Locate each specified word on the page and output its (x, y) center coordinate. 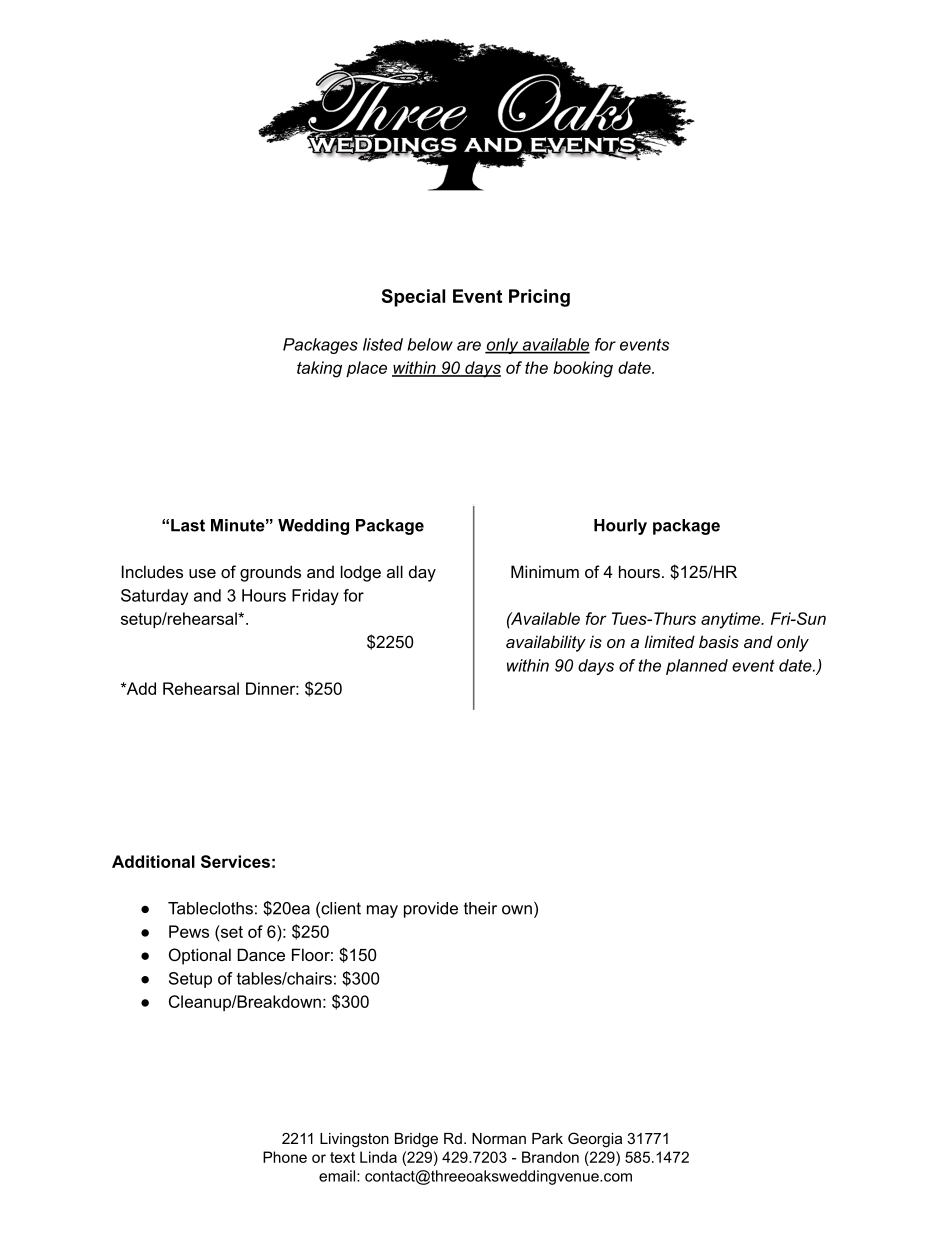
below (430, 344)
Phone (285, 1157)
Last (188, 525)
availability (546, 643)
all (395, 571)
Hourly (620, 527)
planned (697, 667)
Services (235, 861)
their (480, 908)
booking (583, 369)
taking (319, 369)
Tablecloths (210, 908)
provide (431, 910)
